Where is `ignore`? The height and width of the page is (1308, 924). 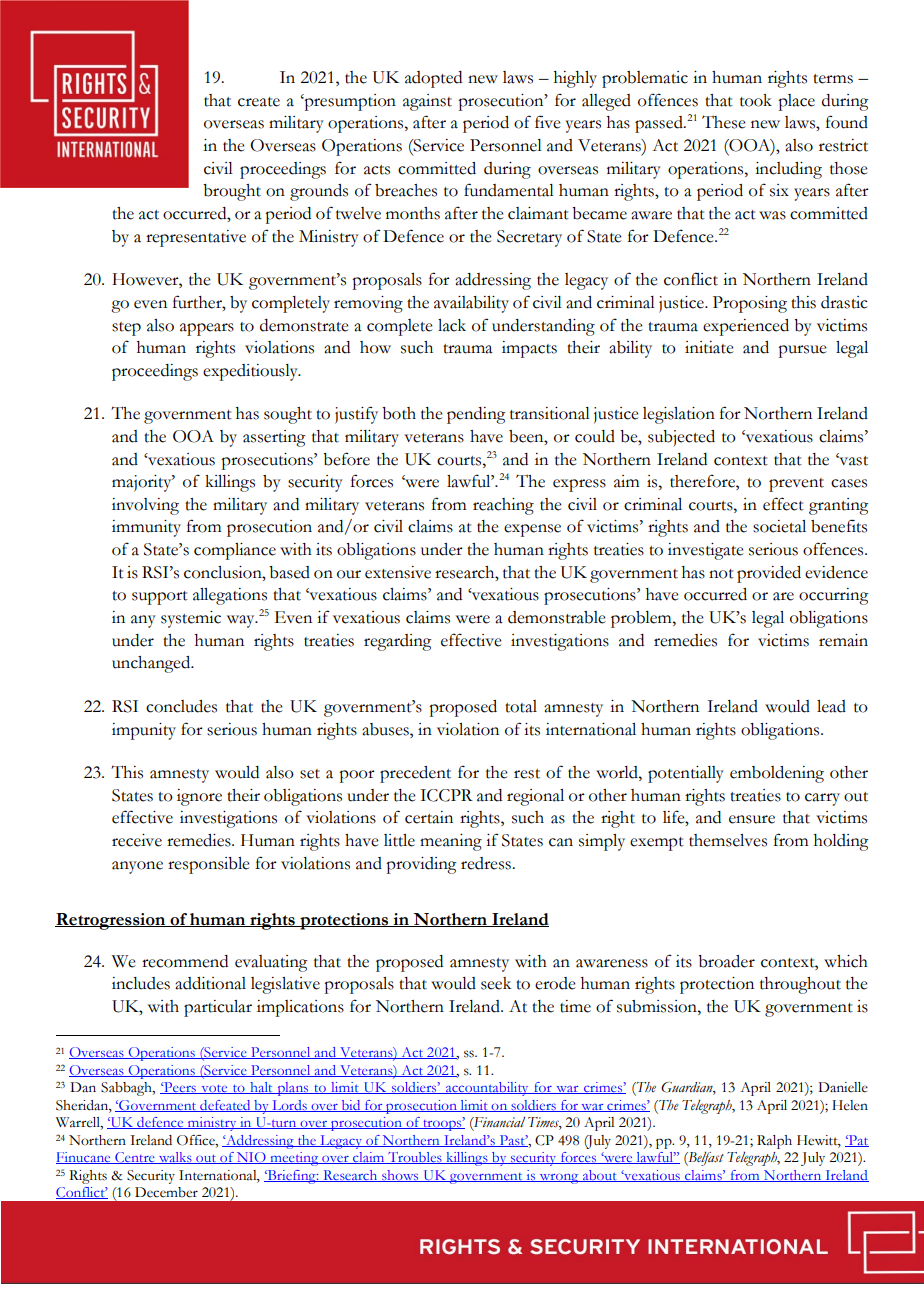 ignore is located at coordinates (199, 797).
